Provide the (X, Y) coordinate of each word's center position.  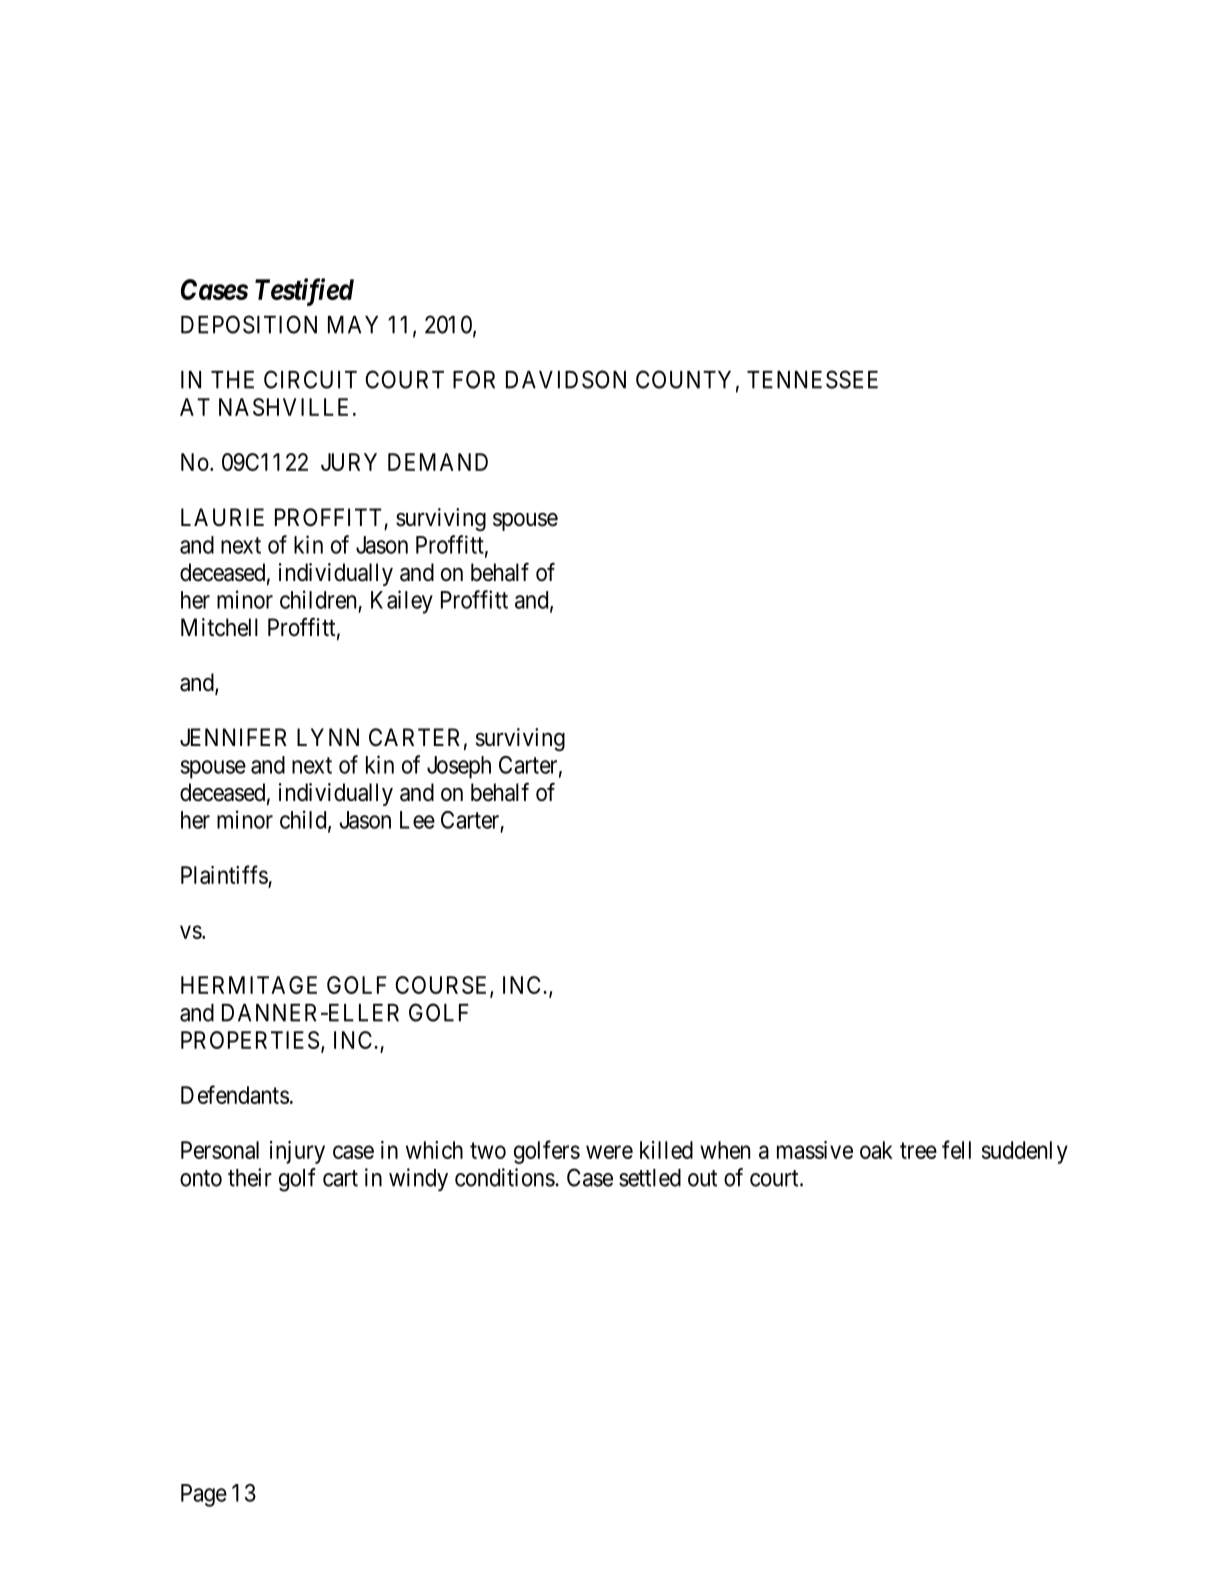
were (609, 1152)
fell (956, 1149)
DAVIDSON (566, 379)
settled (650, 1178)
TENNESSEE (812, 379)
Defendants (235, 1094)
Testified (304, 292)
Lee (417, 820)
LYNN (328, 737)
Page (204, 1495)
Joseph (459, 767)
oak (876, 1150)
